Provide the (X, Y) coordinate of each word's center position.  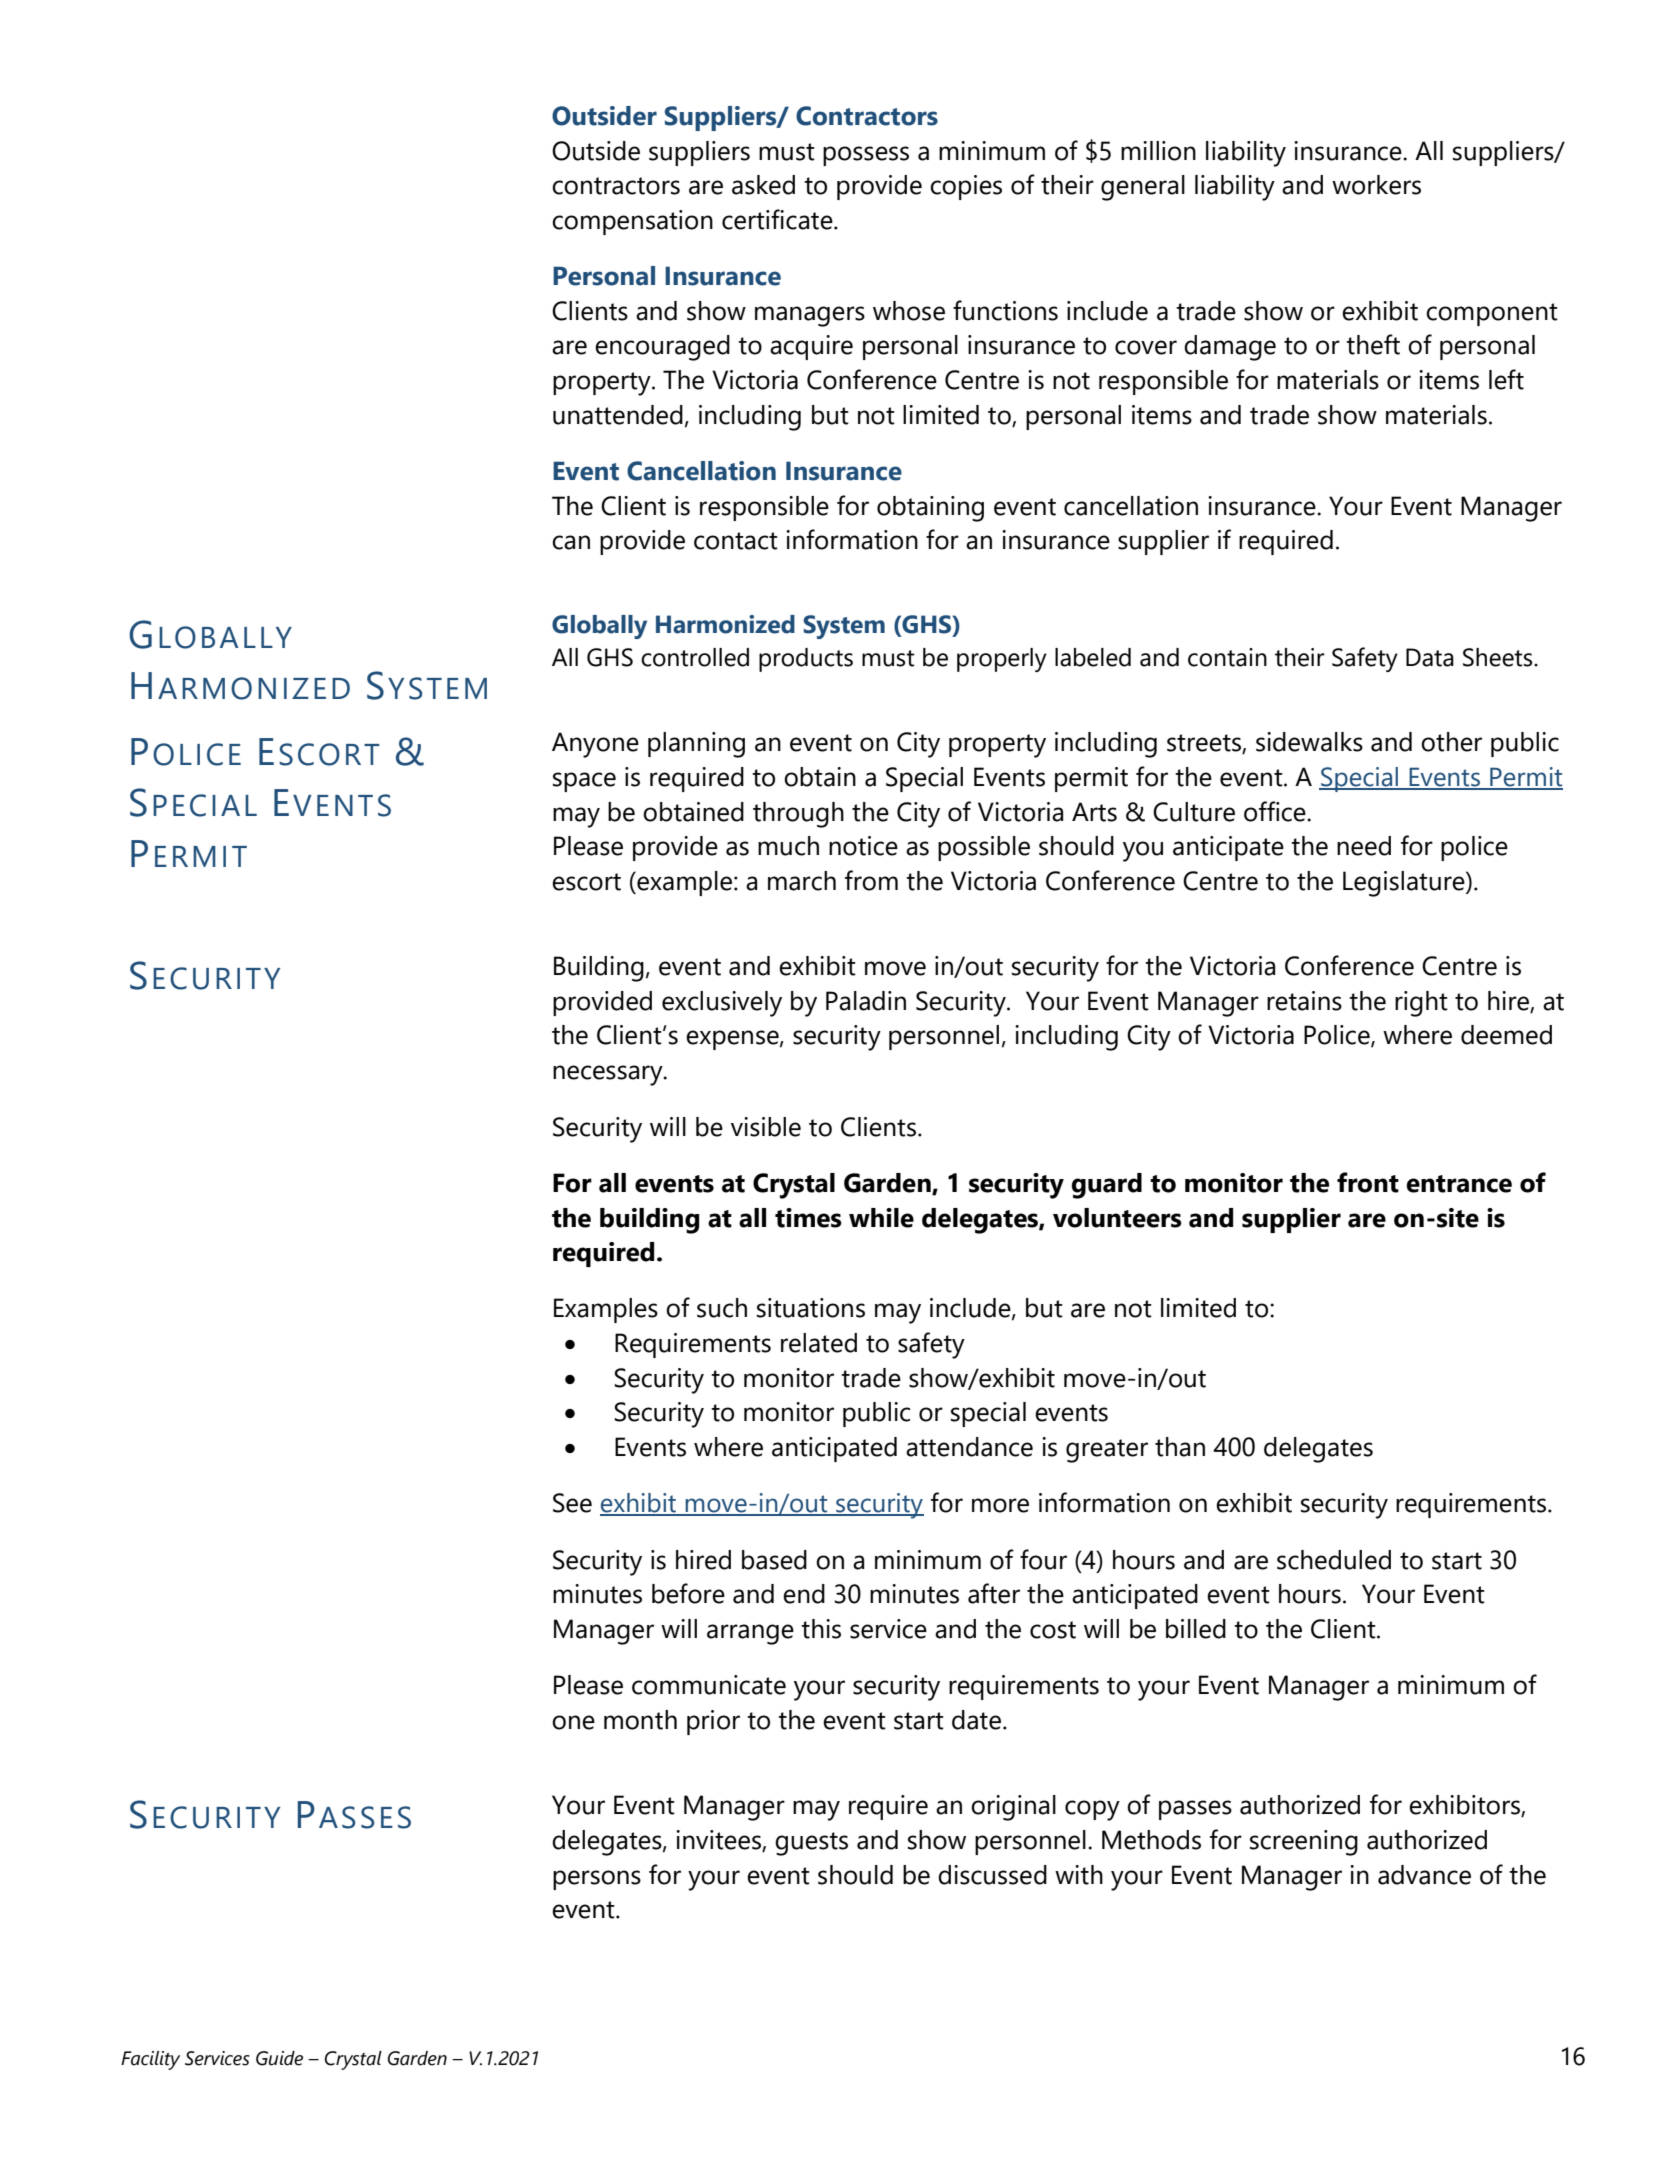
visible (766, 1127)
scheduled (1334, 1560)
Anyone (595, 745)
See (572, 1503)
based (774, 1560)
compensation (632, 222)
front (1368, 1182)
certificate (778, 219)
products (806, 660)
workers (1376, 185)
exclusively (722, 1004)
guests (811, 1844)
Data (1430, 657)
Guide (279, 2058)
